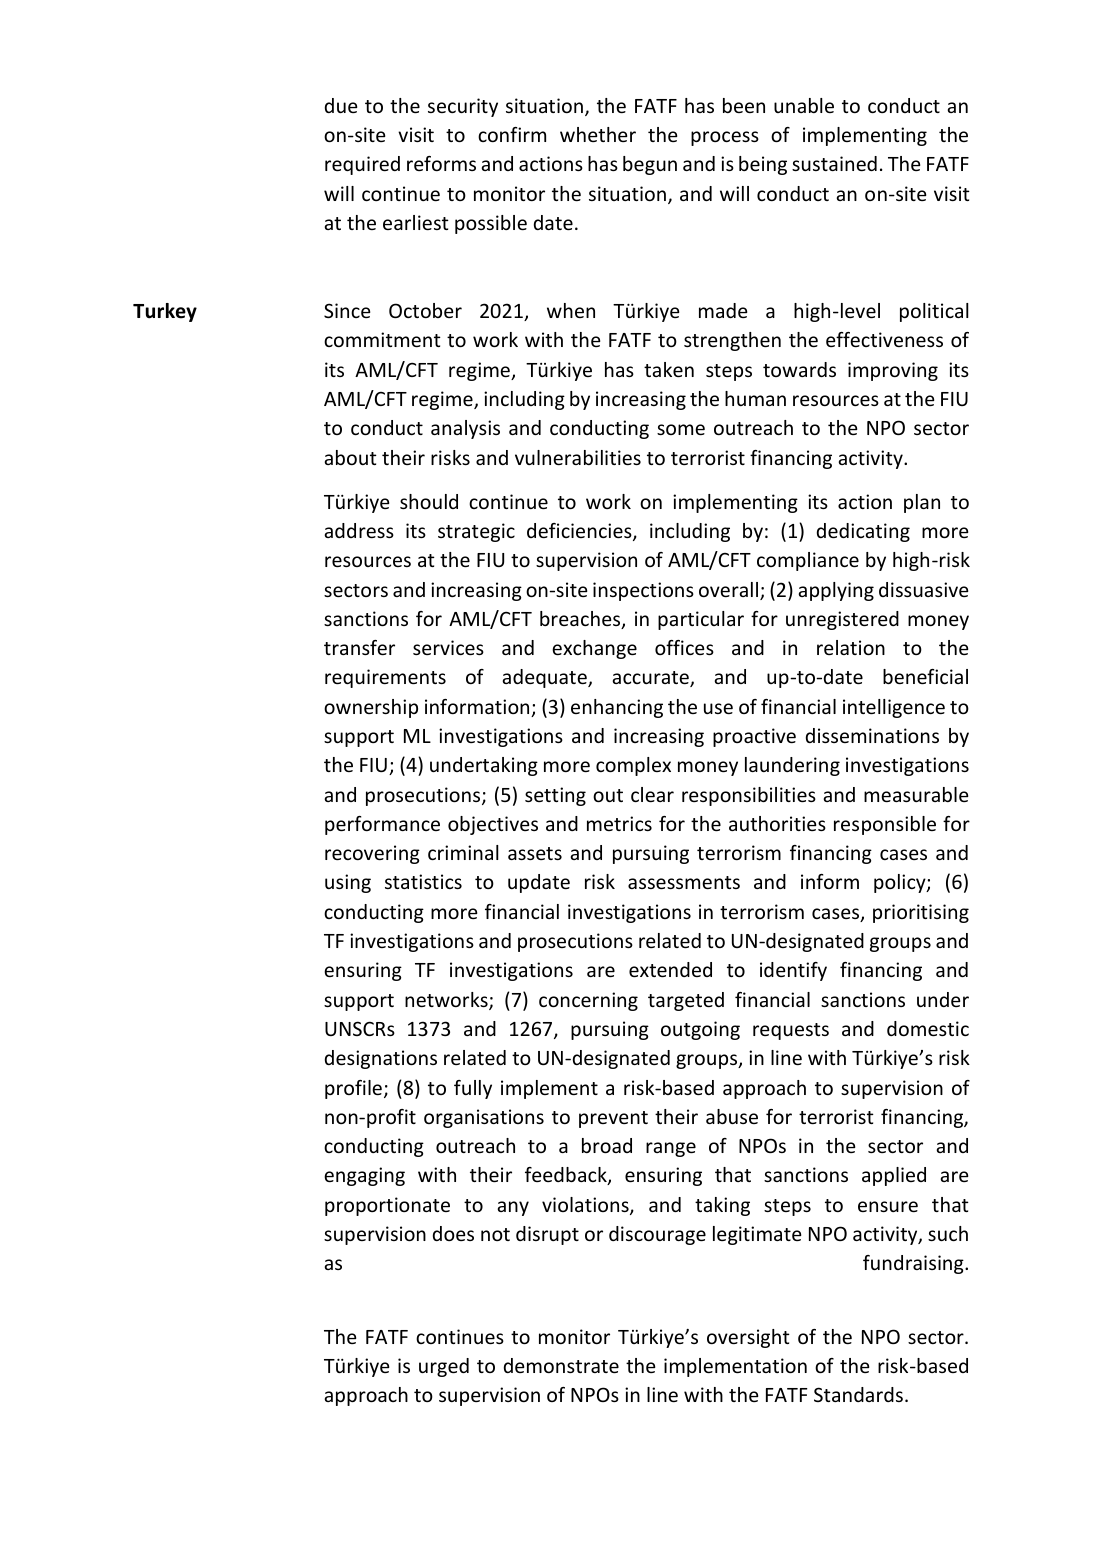 The height and width of the screenshot is (1560, 1103). I want to click on concerning, so click(588, 1001).
